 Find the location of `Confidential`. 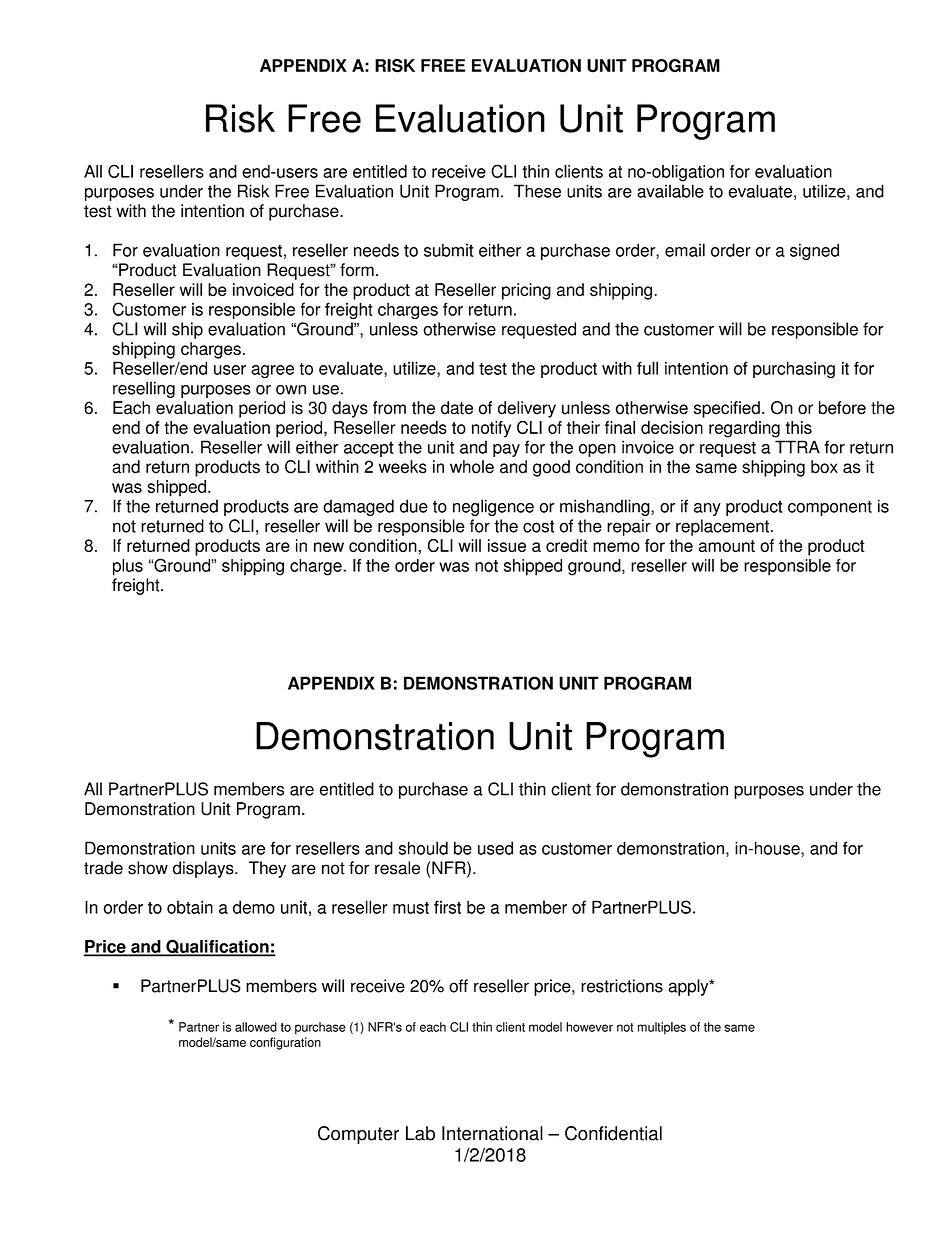

Confidential is located at coordinates (613, 1133).
